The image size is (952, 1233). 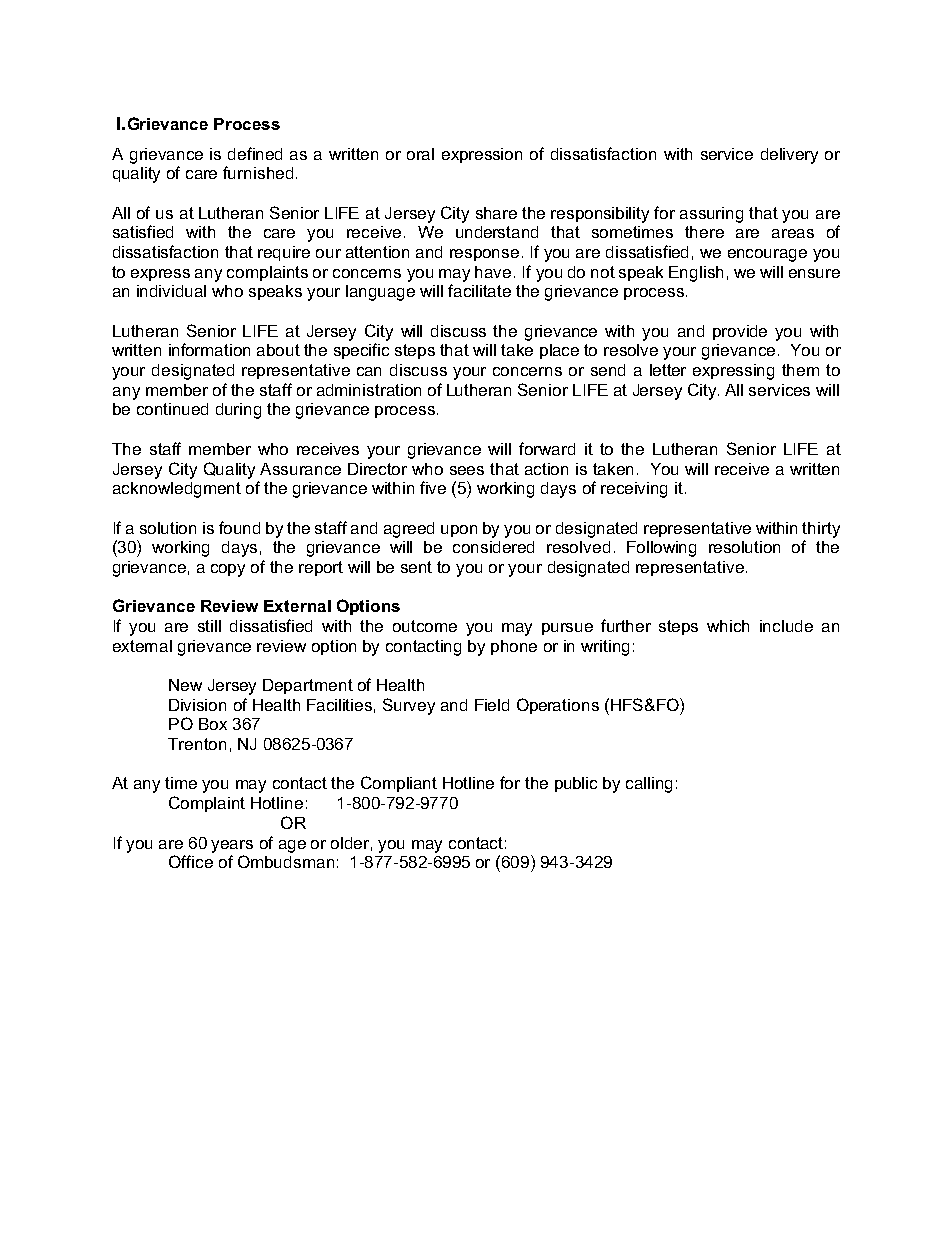 I want to click on calling, so click(x=649, y=785).
